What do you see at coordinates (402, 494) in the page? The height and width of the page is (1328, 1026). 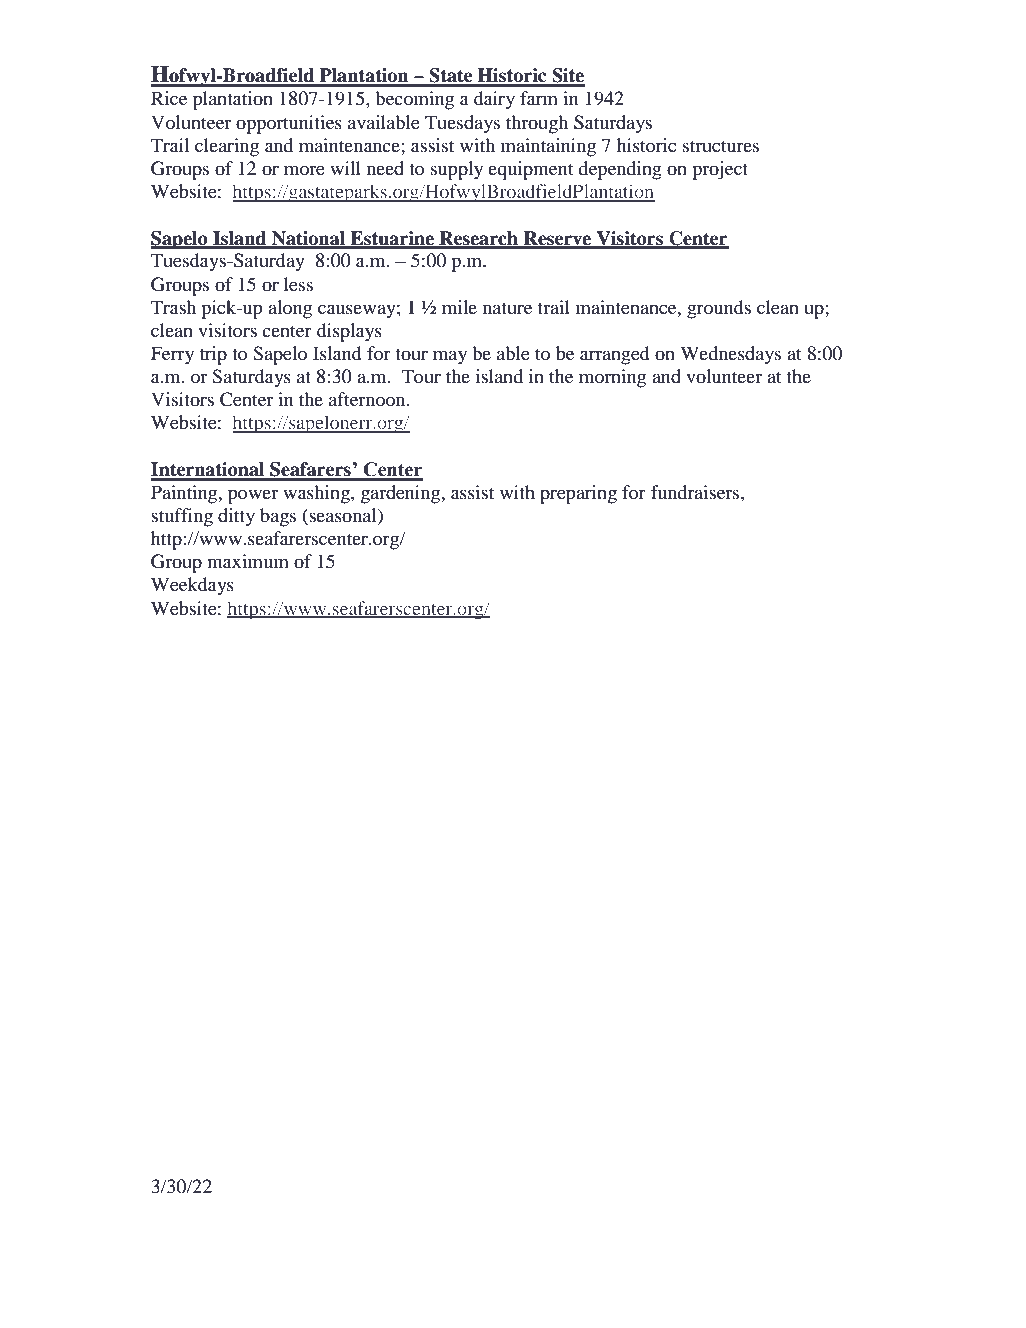 I see `gardening` at bounding box center [402, 494].
